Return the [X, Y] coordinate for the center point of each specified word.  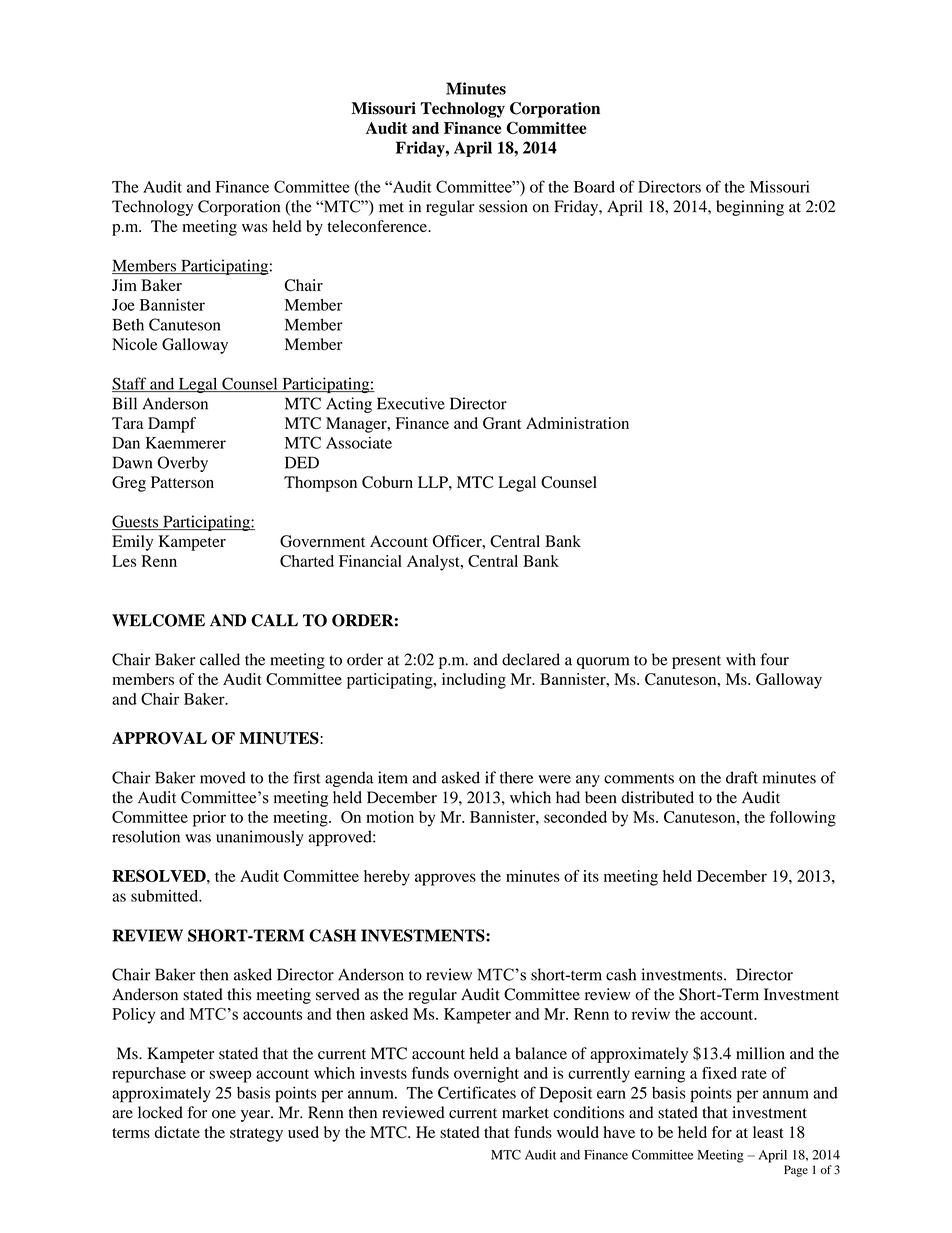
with [741, 659]
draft [742, 777]
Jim [124, 285]
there [516, 777]
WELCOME [158, 620]
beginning [750, 208]
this [239, 994]
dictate [177, 1132]
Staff [130, 384]
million [760, 1053]
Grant [502, 423]
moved [223, 777]
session [503, 206]
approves [445, 879]
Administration [577, 423]
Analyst [434, 563]
